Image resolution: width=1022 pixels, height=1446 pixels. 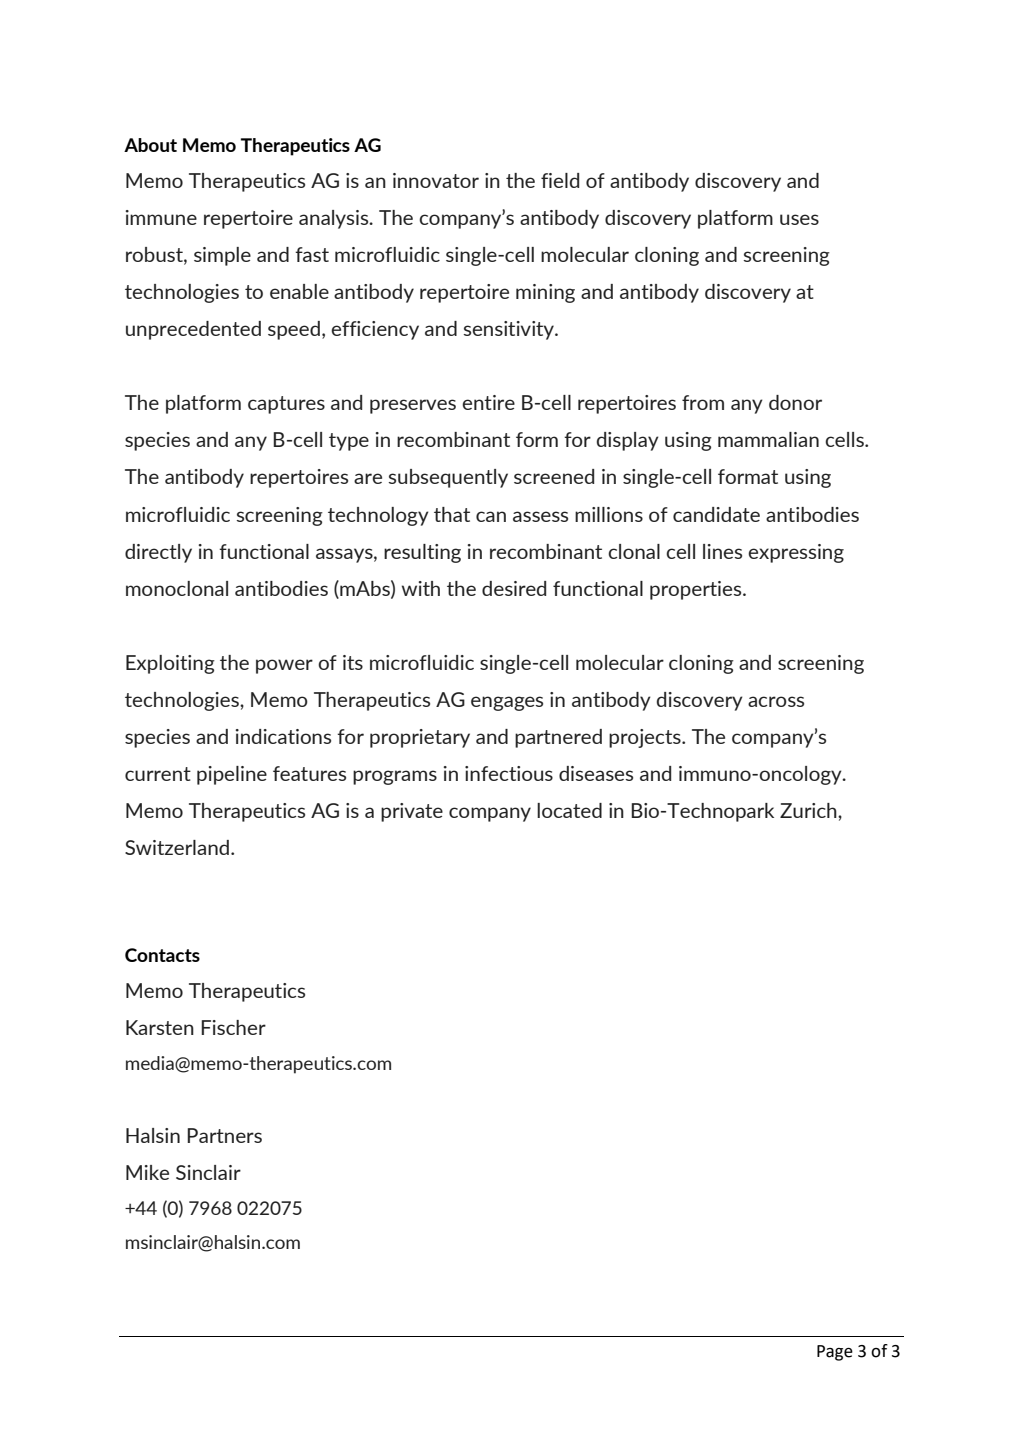 I want to click on Mike, so click(x=147, y=1172).
